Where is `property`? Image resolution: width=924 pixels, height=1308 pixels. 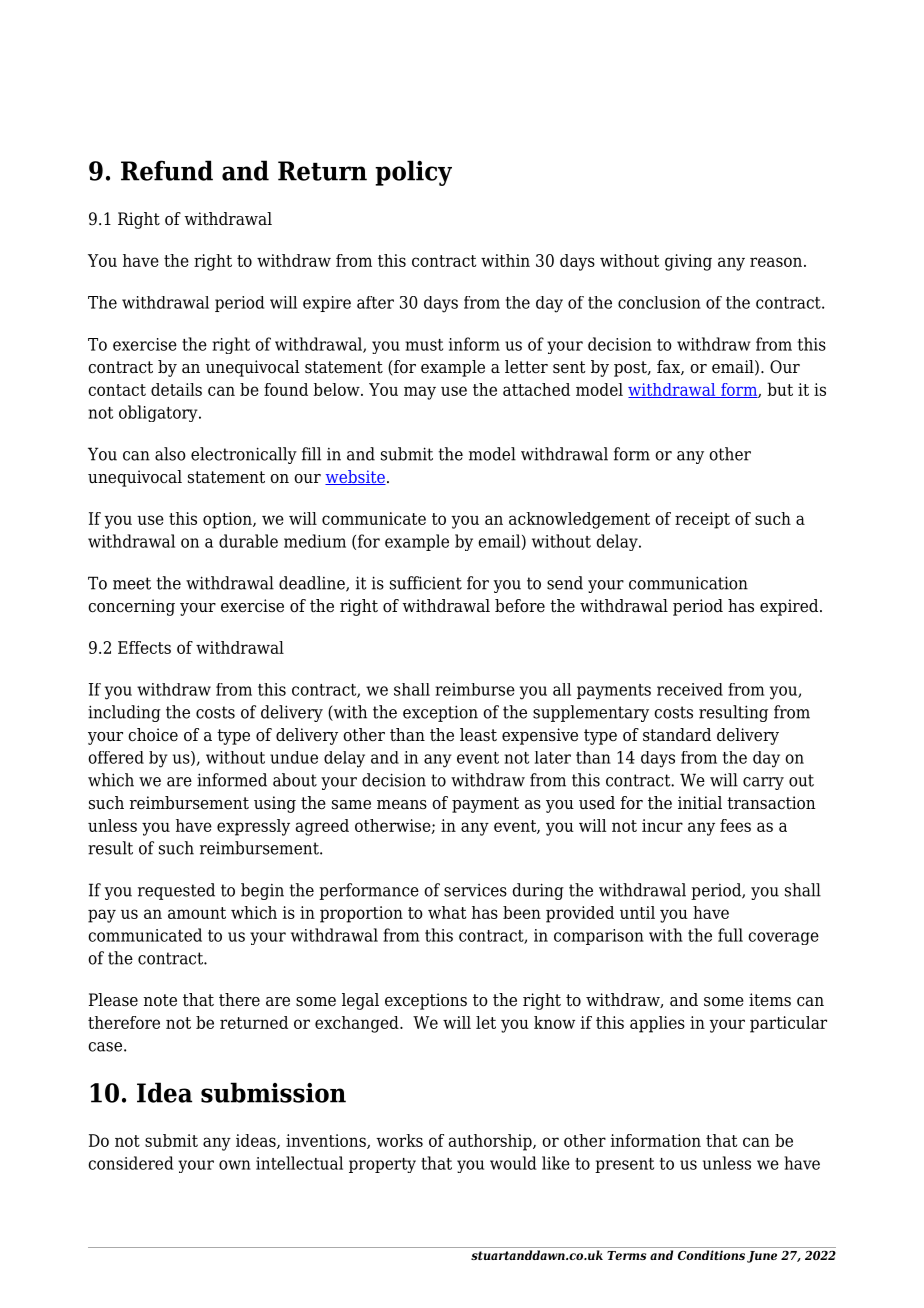 property is located at coordinates (382, 1165).
